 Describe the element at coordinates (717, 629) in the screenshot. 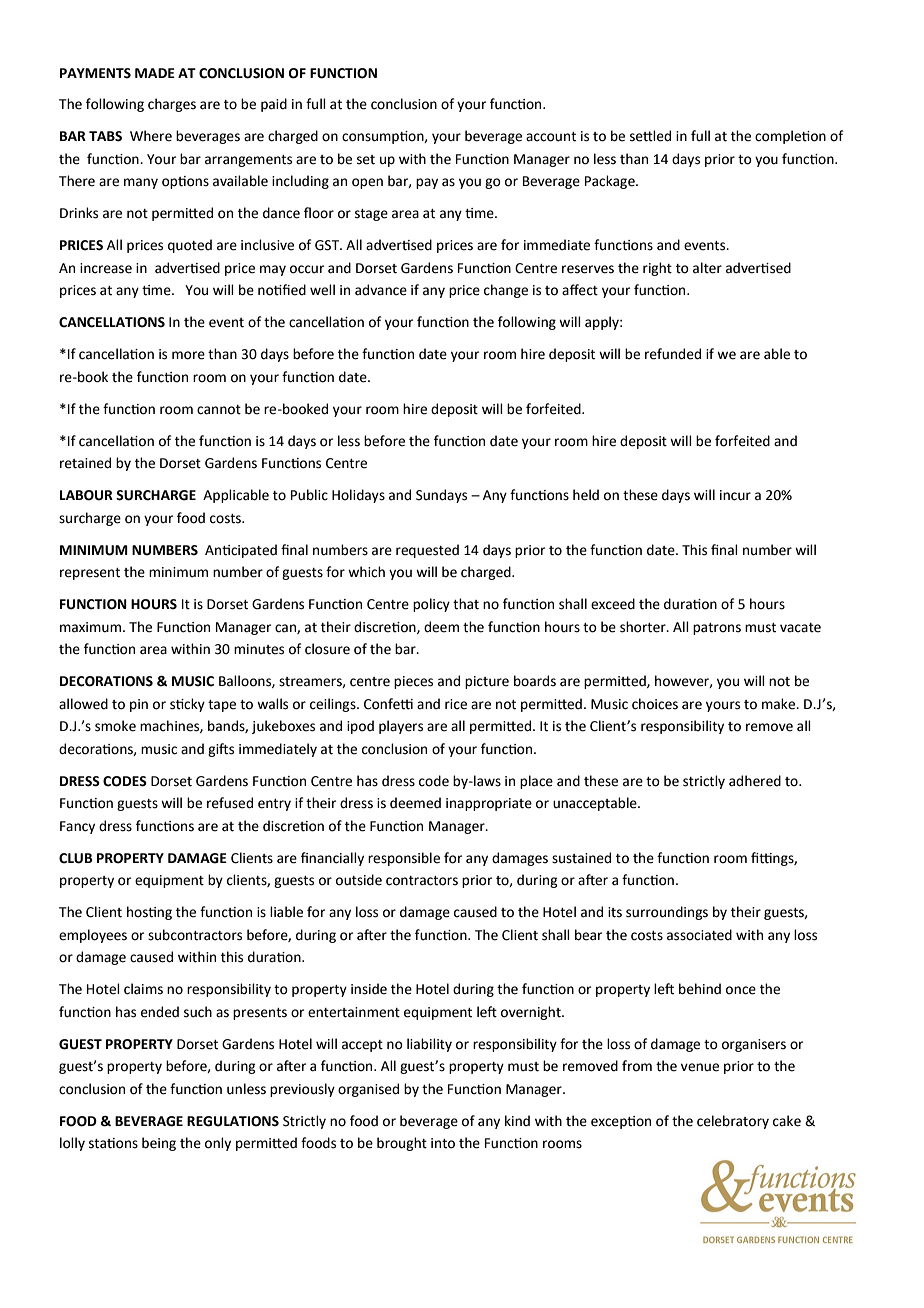

I see `patrons` at that location.
